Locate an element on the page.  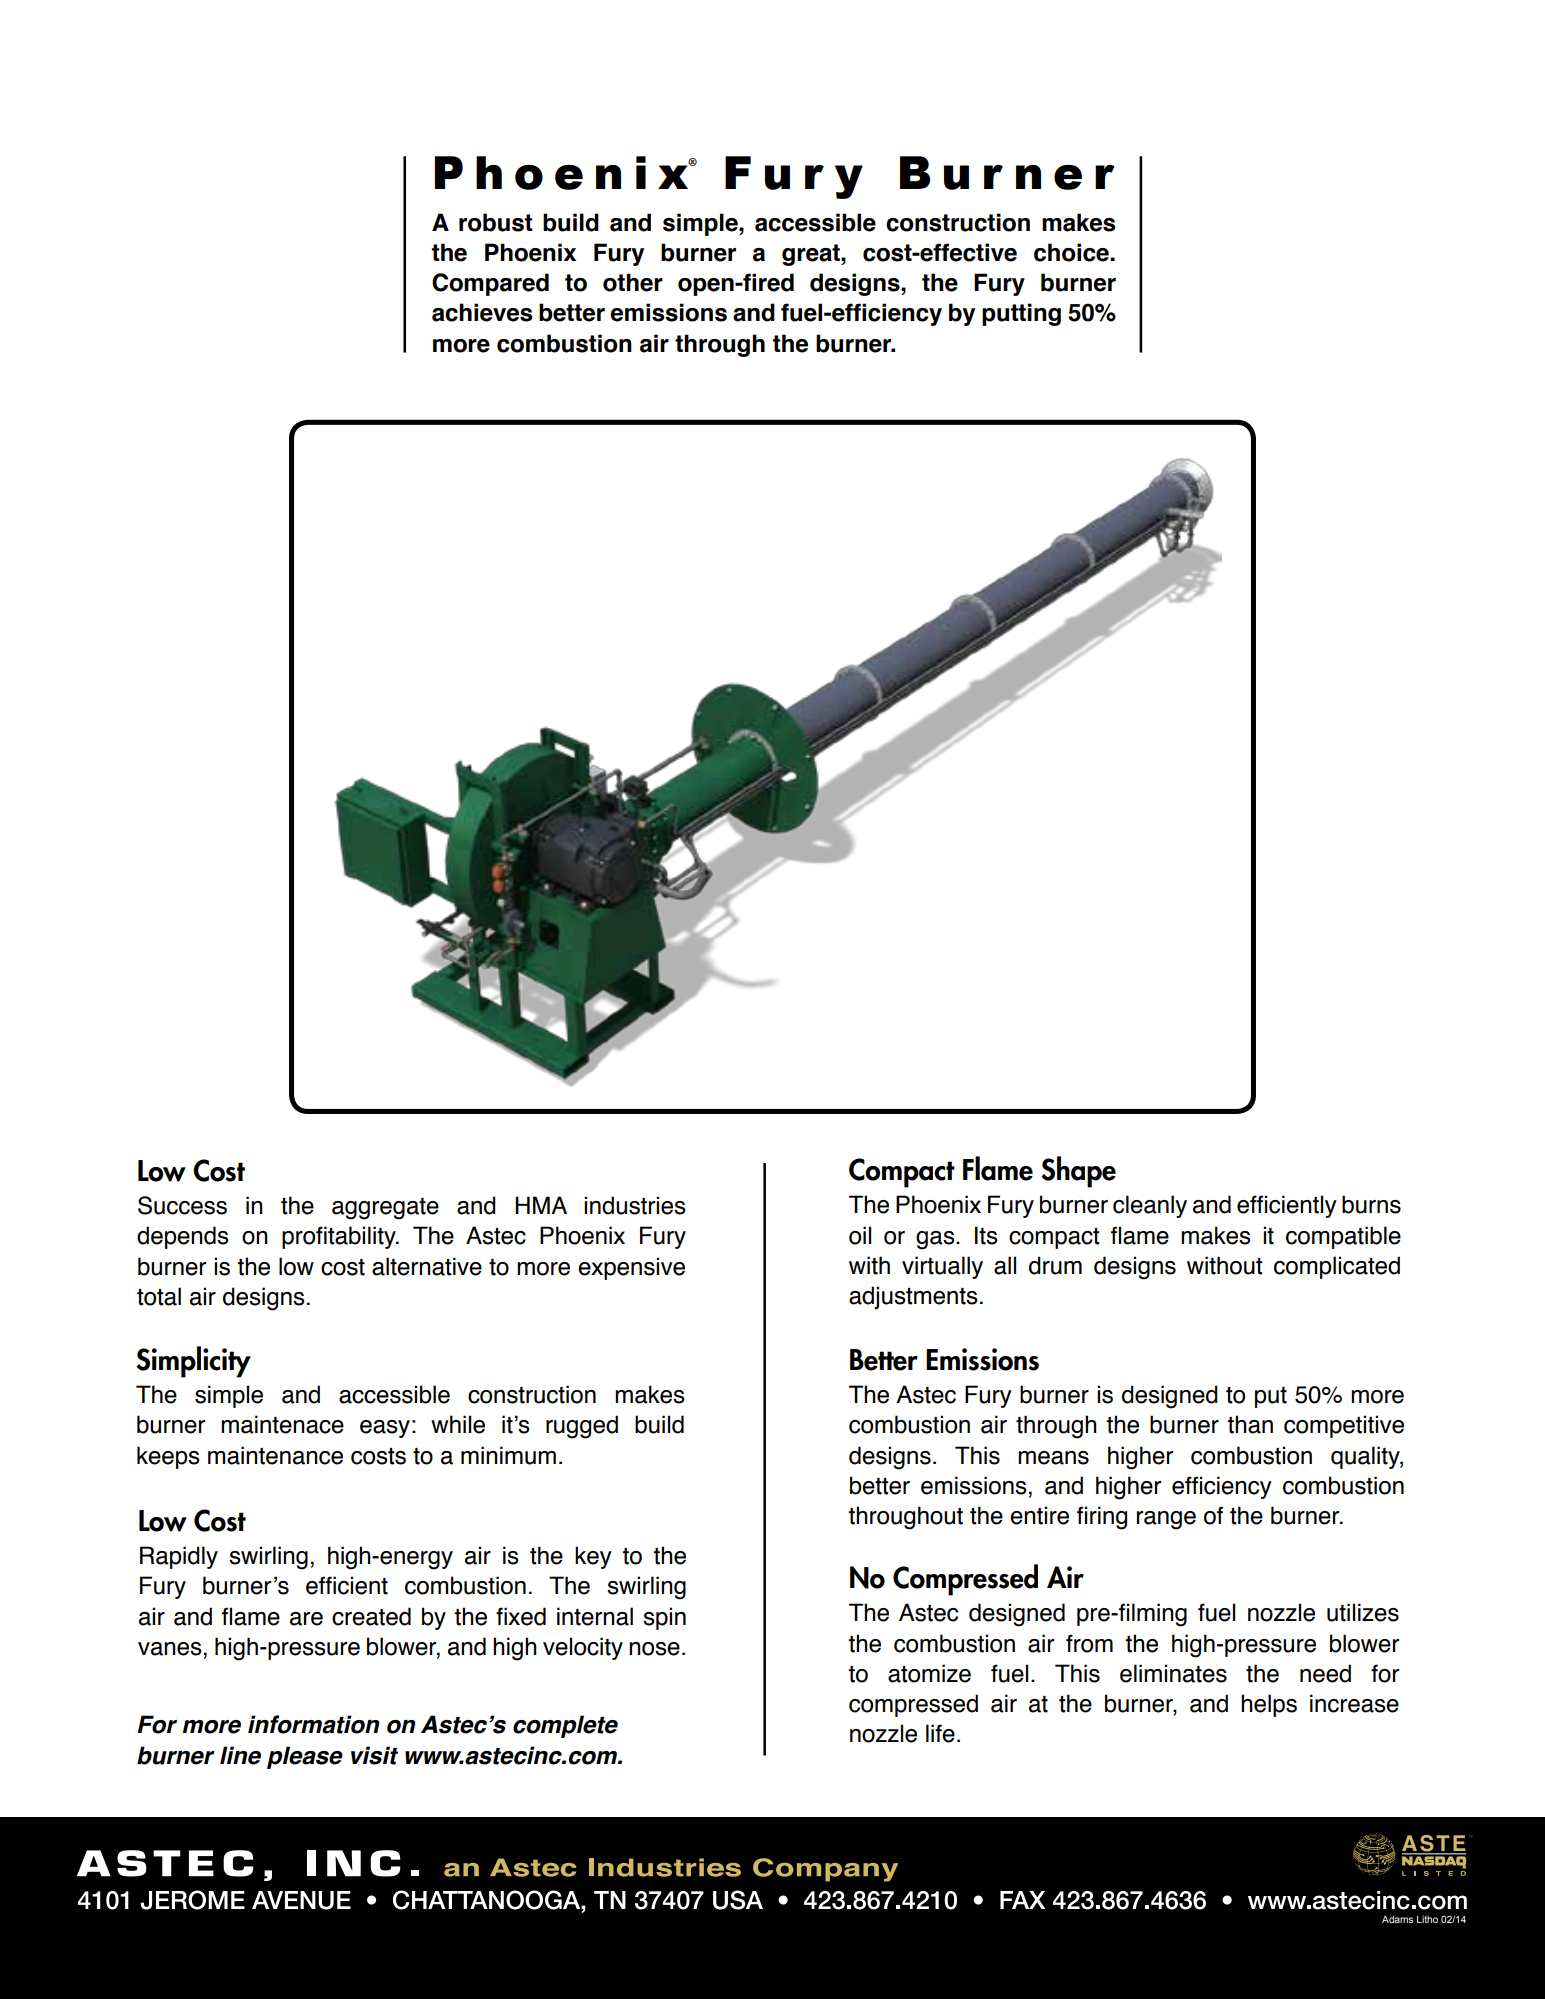
achieves is located at coordinates (482, 312).
